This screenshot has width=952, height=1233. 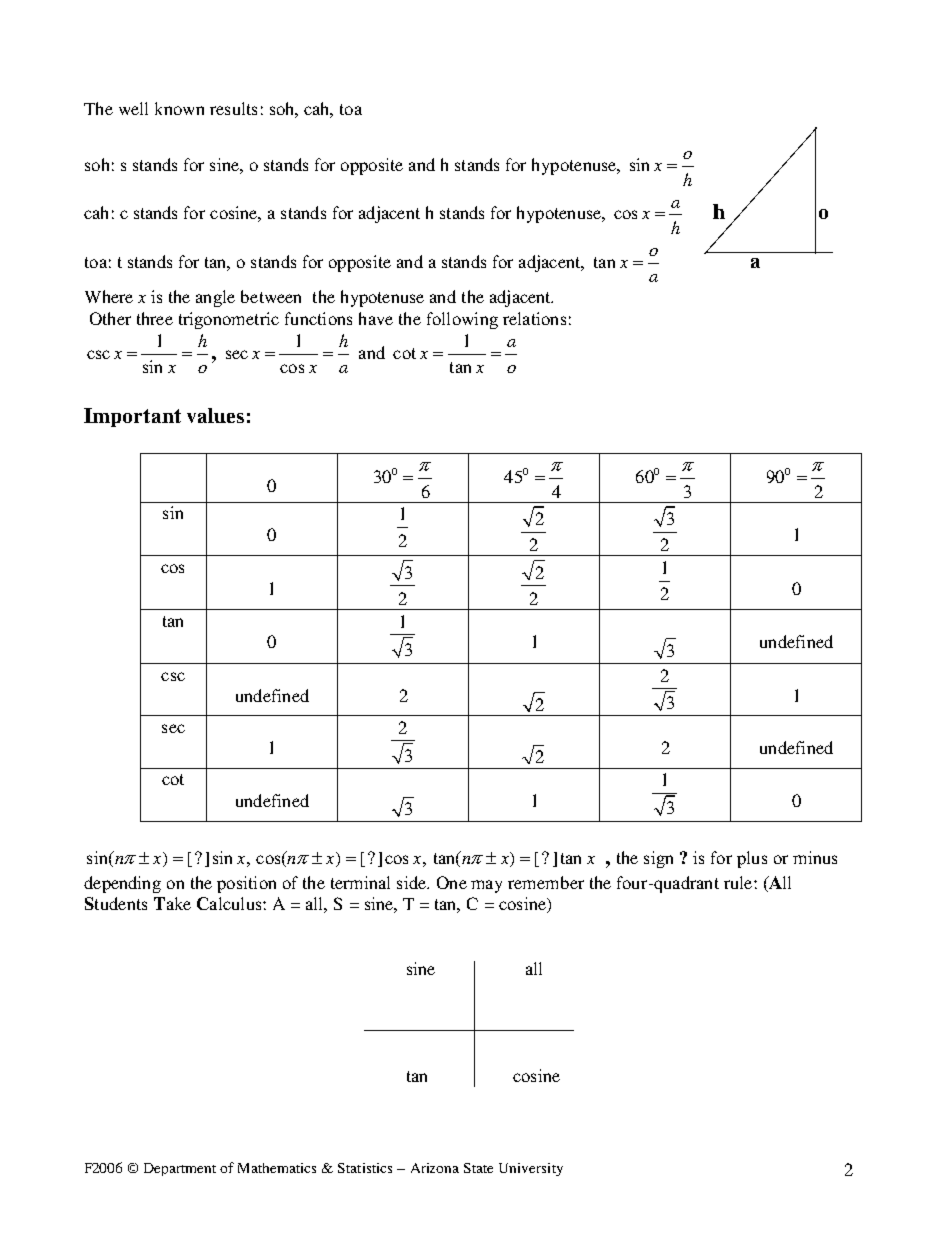 What do you see at coordinates (132, 417) in the screenshot?
I see `Important` at bounding box center [132, 417].
